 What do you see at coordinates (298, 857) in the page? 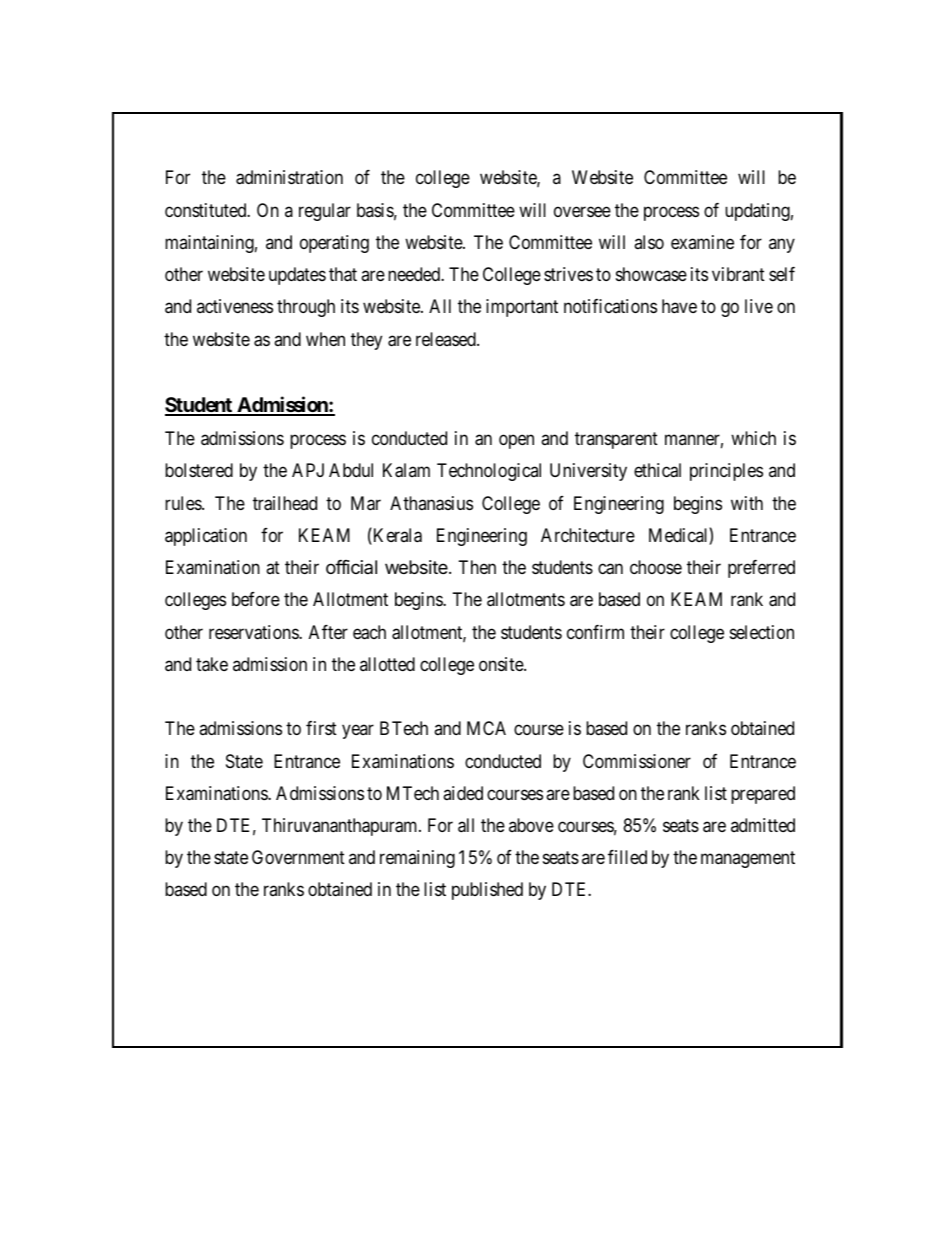
I see `Government` at bounding box center [298, 857].
